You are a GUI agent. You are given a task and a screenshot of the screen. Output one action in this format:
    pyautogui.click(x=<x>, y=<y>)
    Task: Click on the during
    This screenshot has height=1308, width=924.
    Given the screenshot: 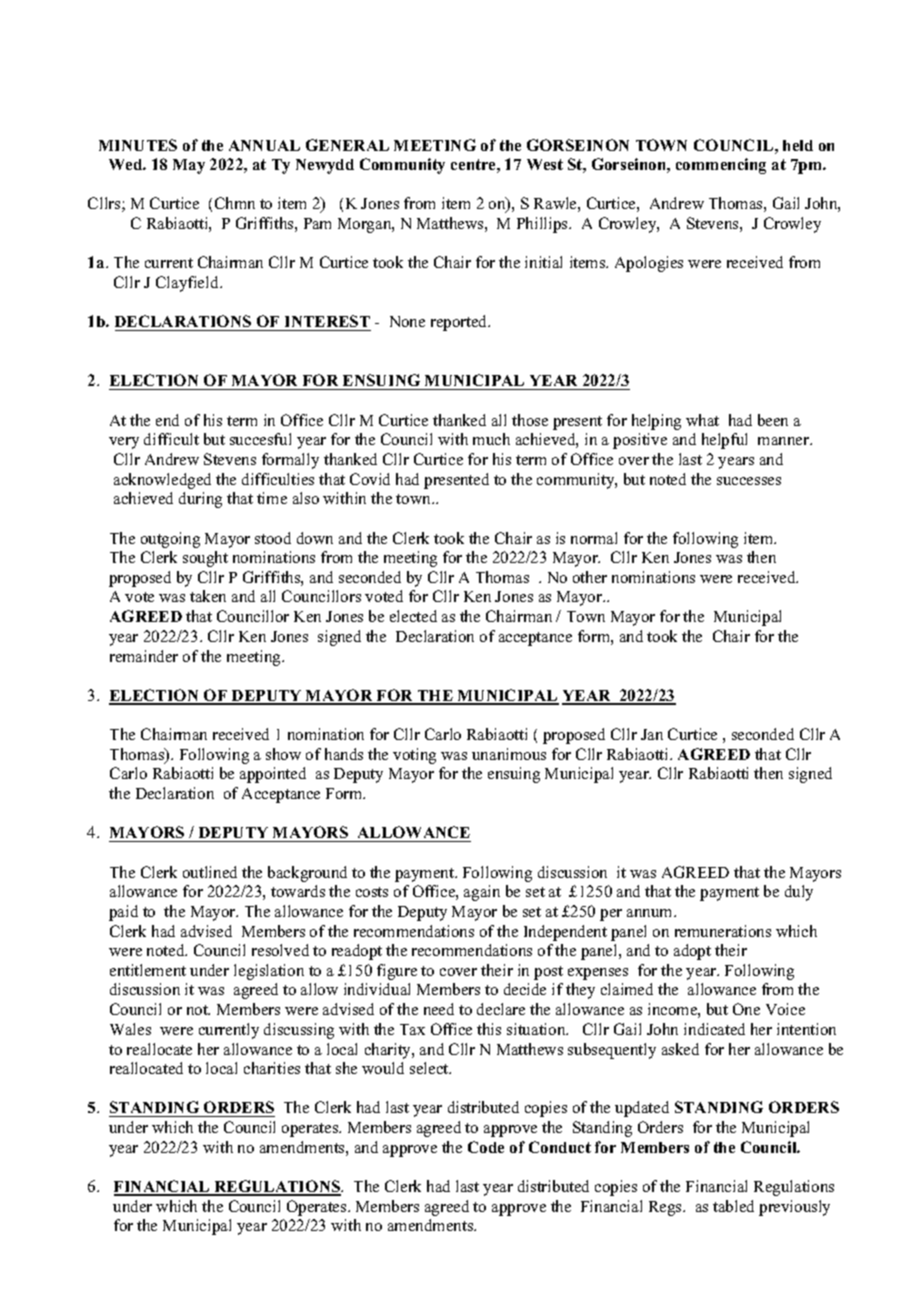 What is the action you would take?
    pyautogui.click(x=200, y=500)
